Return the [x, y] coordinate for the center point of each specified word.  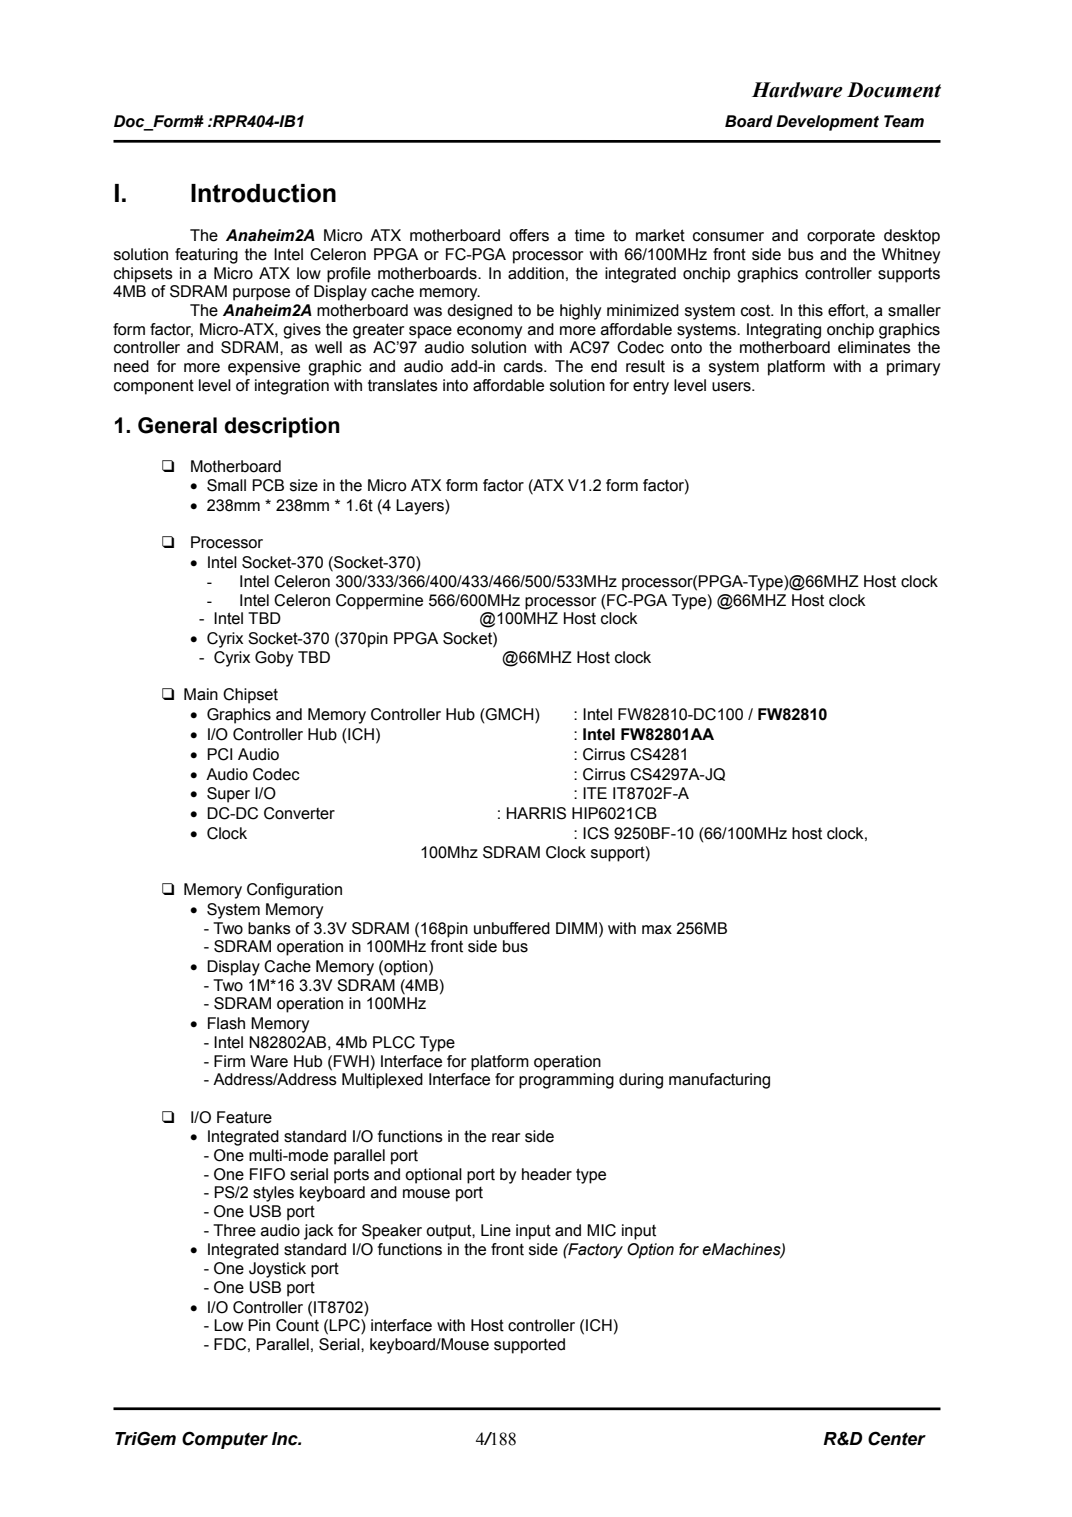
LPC [345, 1326]
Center [897, 1438]
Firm [229, 1061]
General [177, 425]
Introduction [263, 193]
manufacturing [719, 1081]
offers [529, 235]
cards [524, 366]
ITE [595, 793]
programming [566, 1081]
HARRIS [536, 813]
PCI [219, 754]
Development [827, 123]
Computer [225, 1440]
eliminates [874, 347]
